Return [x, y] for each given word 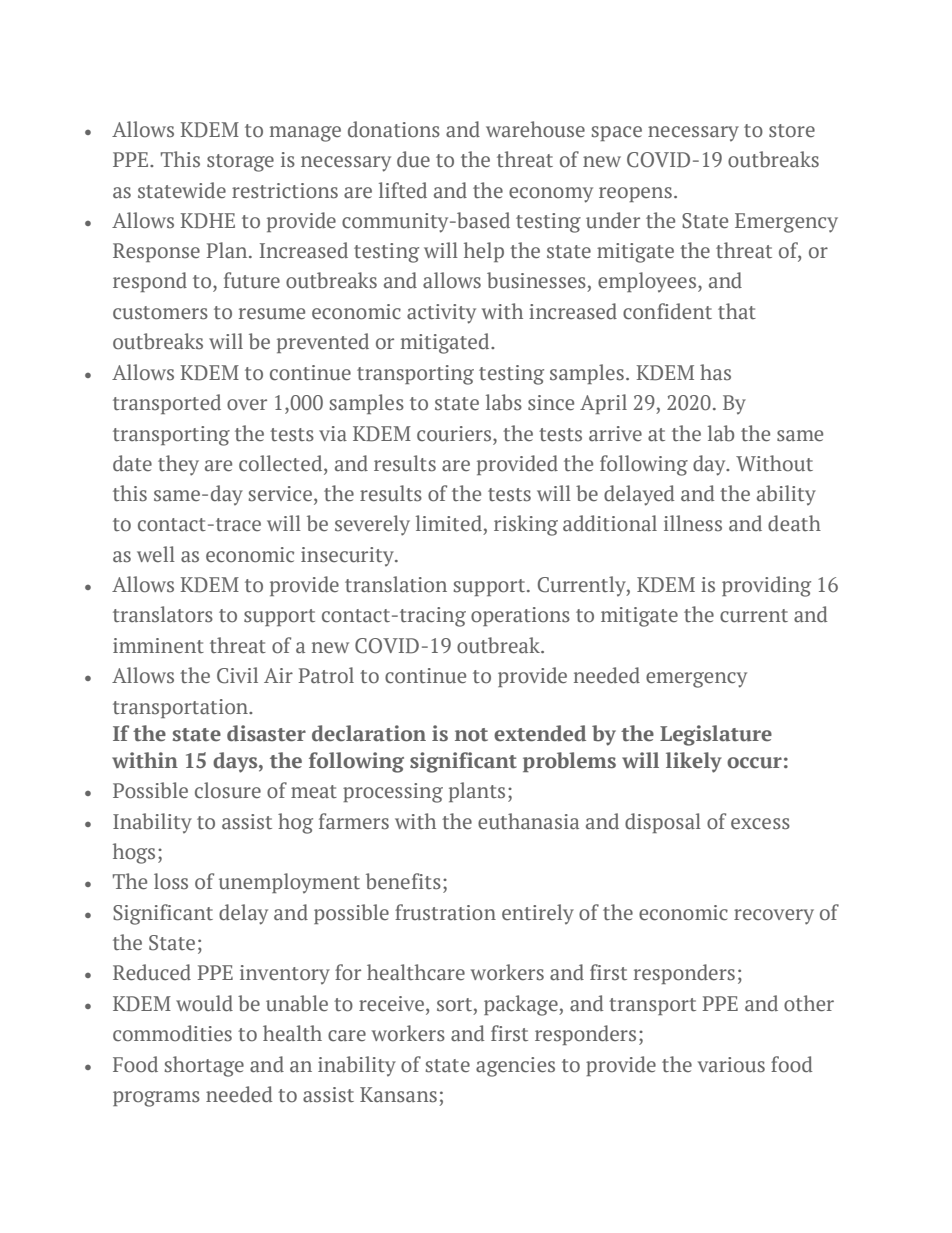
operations [520, 616]
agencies [515, 1067]
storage [240, 163]
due [413, 159]
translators [163, 614]
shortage [204, 1066]
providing [766, 586]
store [792, 131]
